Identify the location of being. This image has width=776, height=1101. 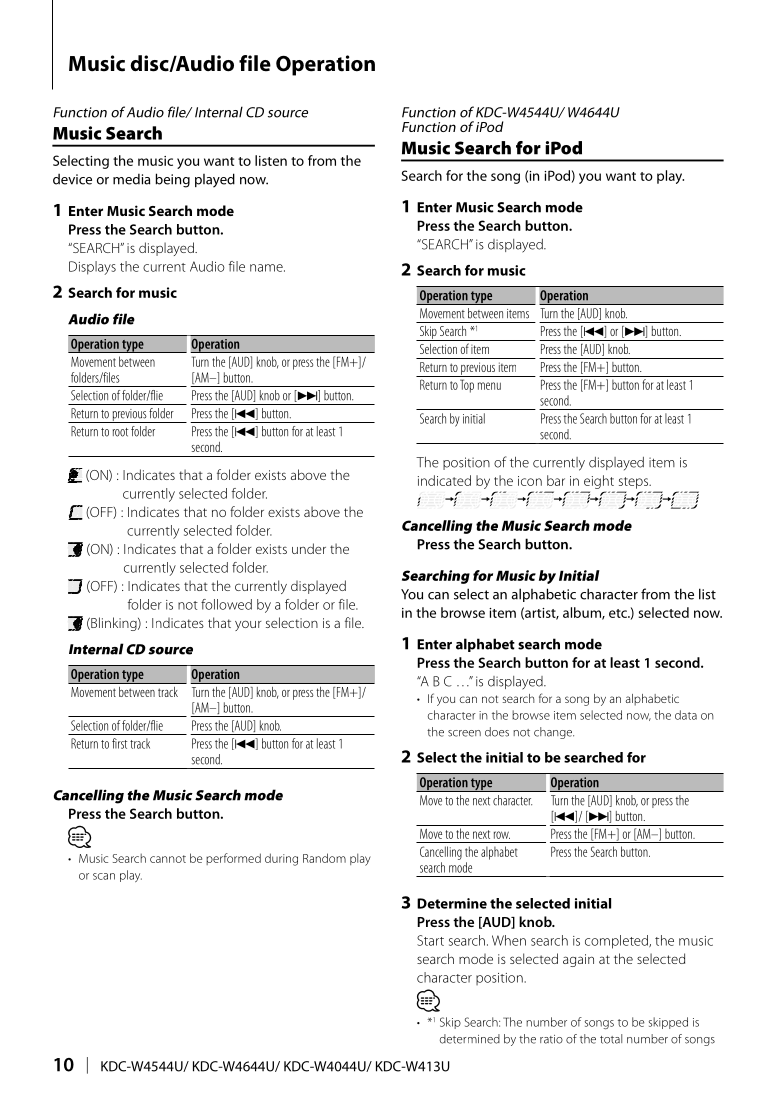
(172, 180).
